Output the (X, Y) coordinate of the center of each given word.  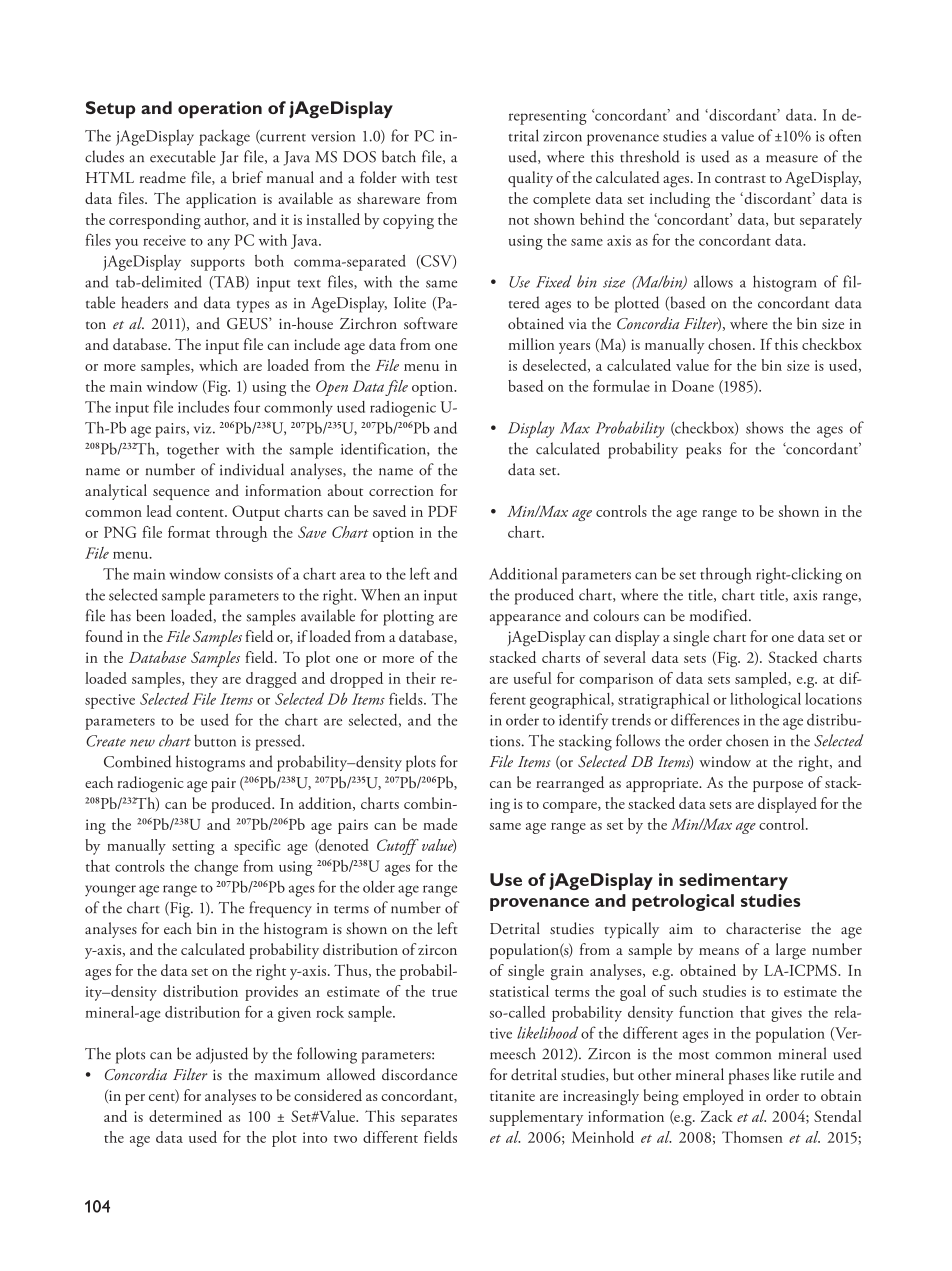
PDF (442, 511)
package (224, 138)
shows (764, 427)
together (193, 450)
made (440, 824)
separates (429, 1120)
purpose (778, 786)
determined (185, 1116)
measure (792, 159)
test (446, 179)
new (142, 743)
